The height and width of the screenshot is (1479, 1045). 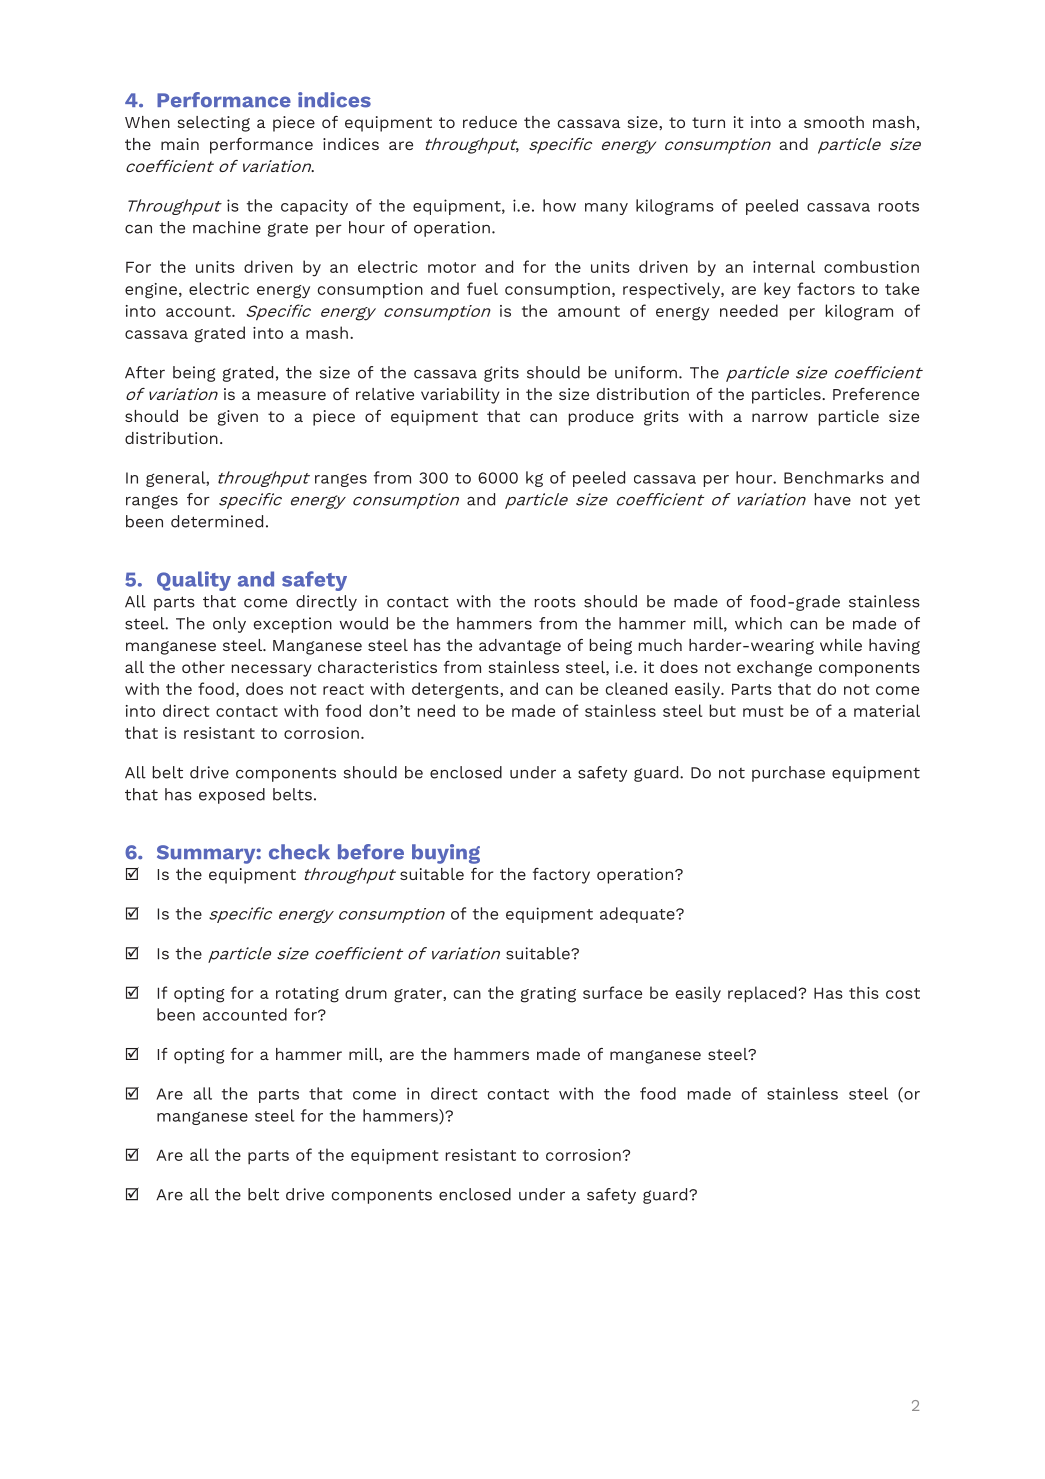 I want to click on must, so click(x=763, y=711).
